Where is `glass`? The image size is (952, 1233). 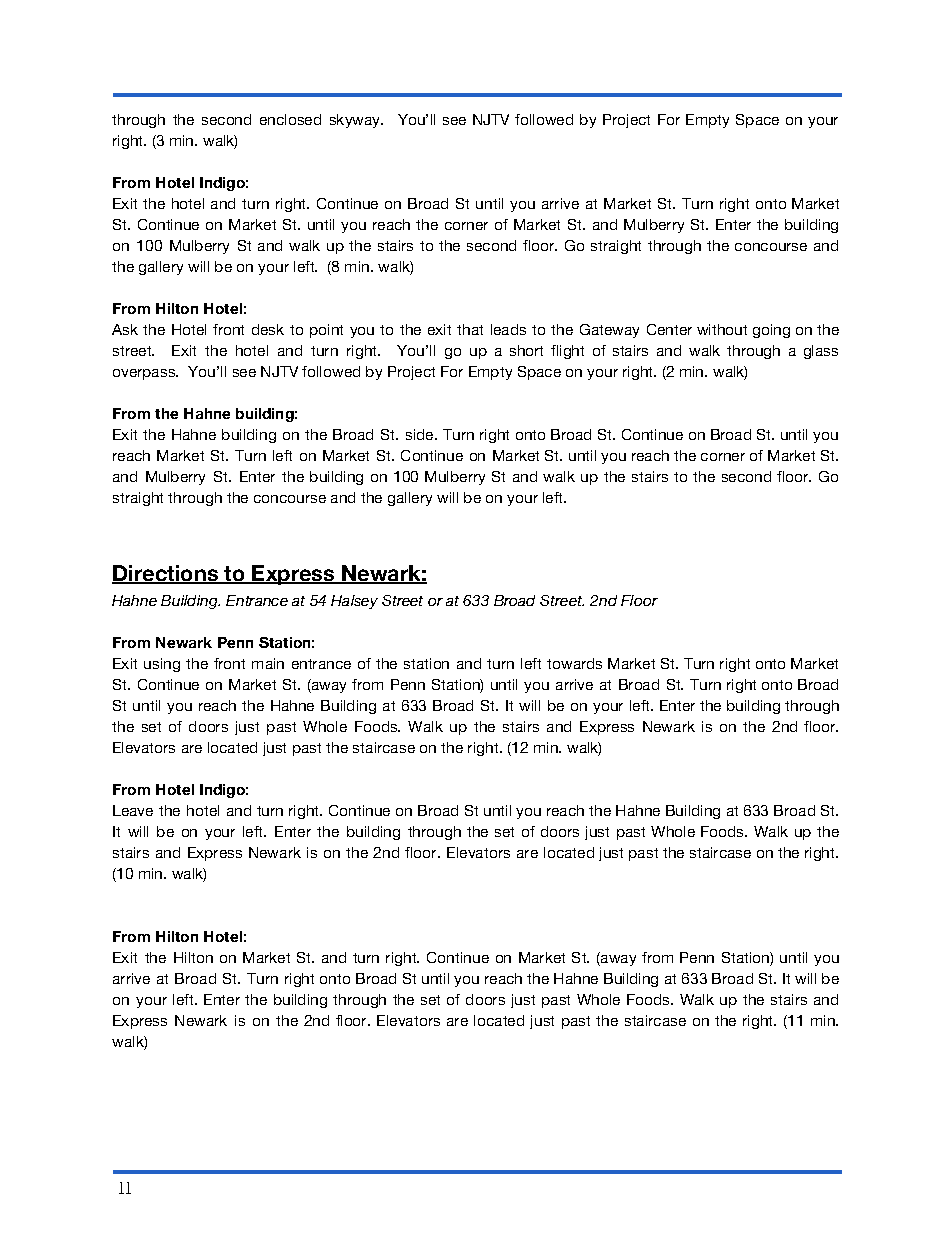
glass is located at coordinates (821, 352).
